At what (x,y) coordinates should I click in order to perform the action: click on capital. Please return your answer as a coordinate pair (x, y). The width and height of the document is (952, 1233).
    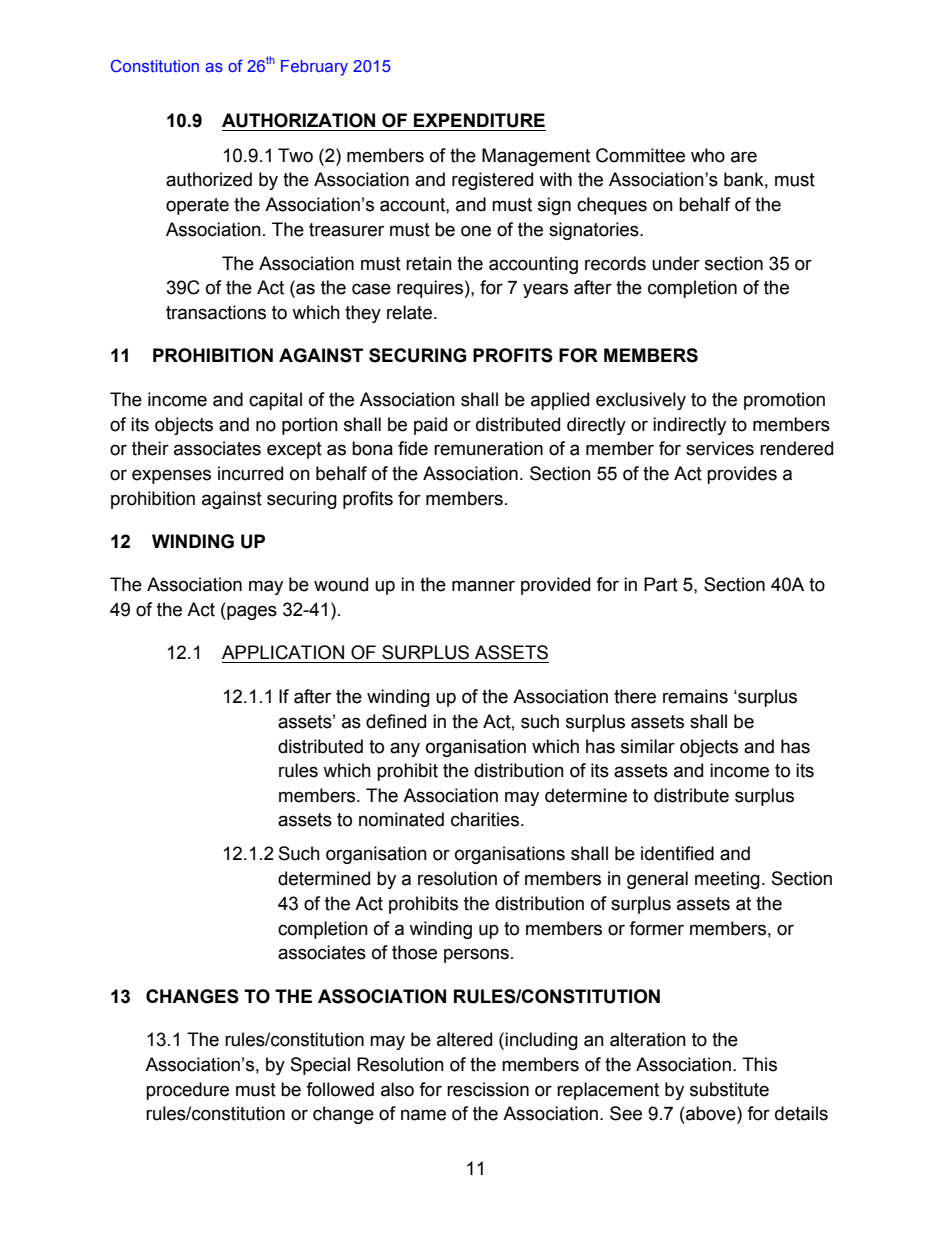
    Looking at the image, I should click on (275, 401).
